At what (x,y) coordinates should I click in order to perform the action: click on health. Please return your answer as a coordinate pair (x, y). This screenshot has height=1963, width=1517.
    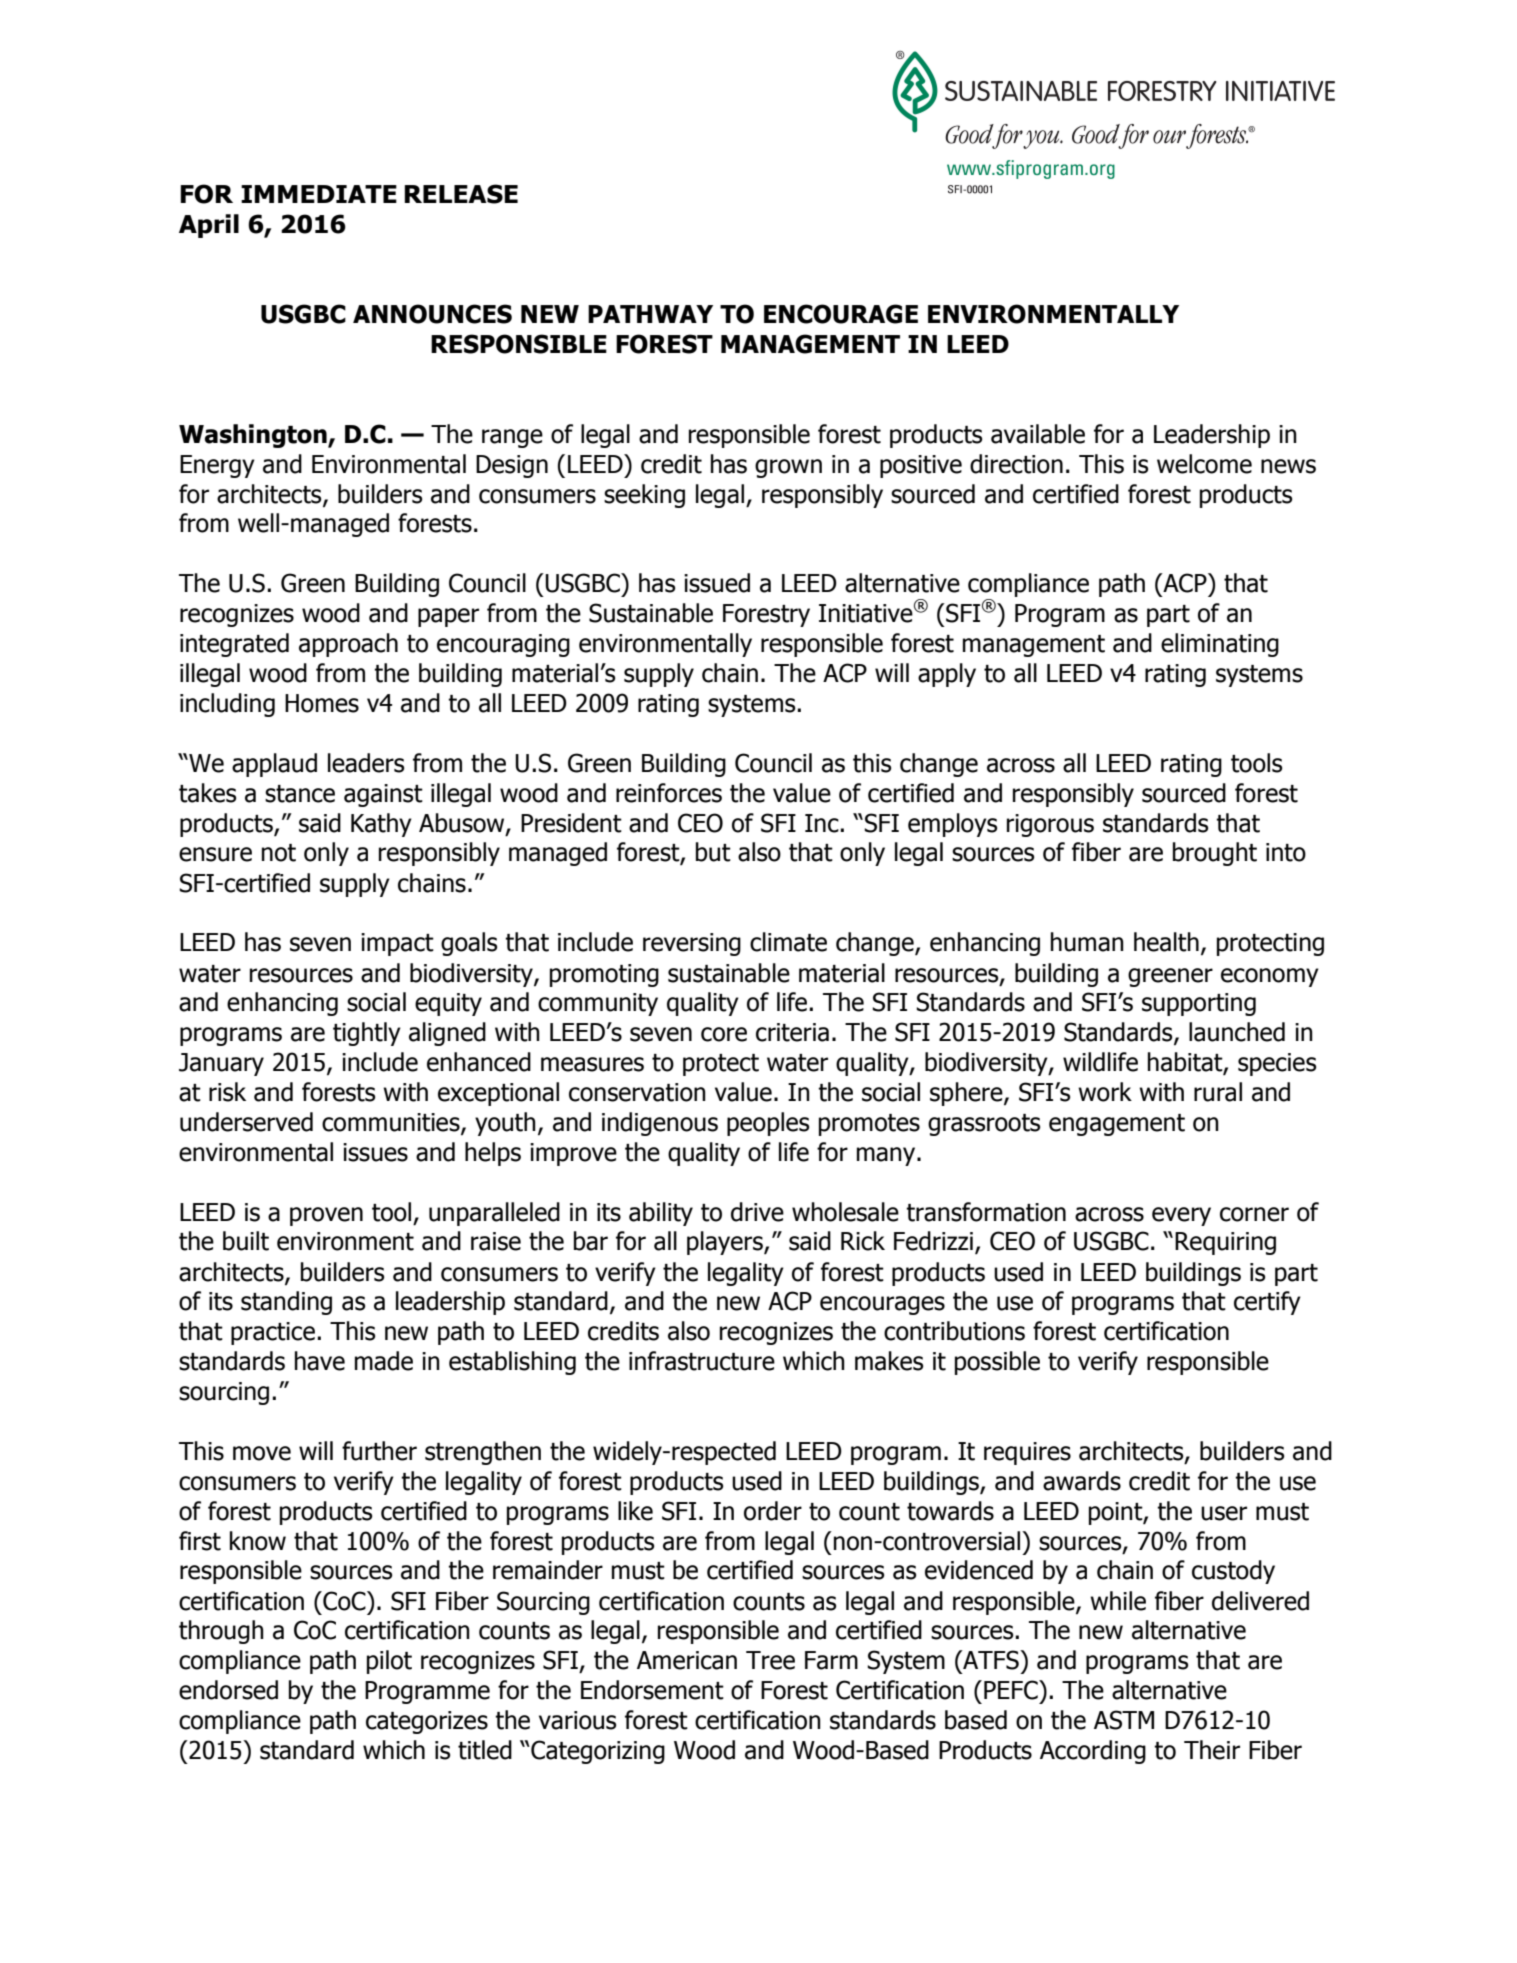
    Looking at the image, I should click on (1166, 942).
